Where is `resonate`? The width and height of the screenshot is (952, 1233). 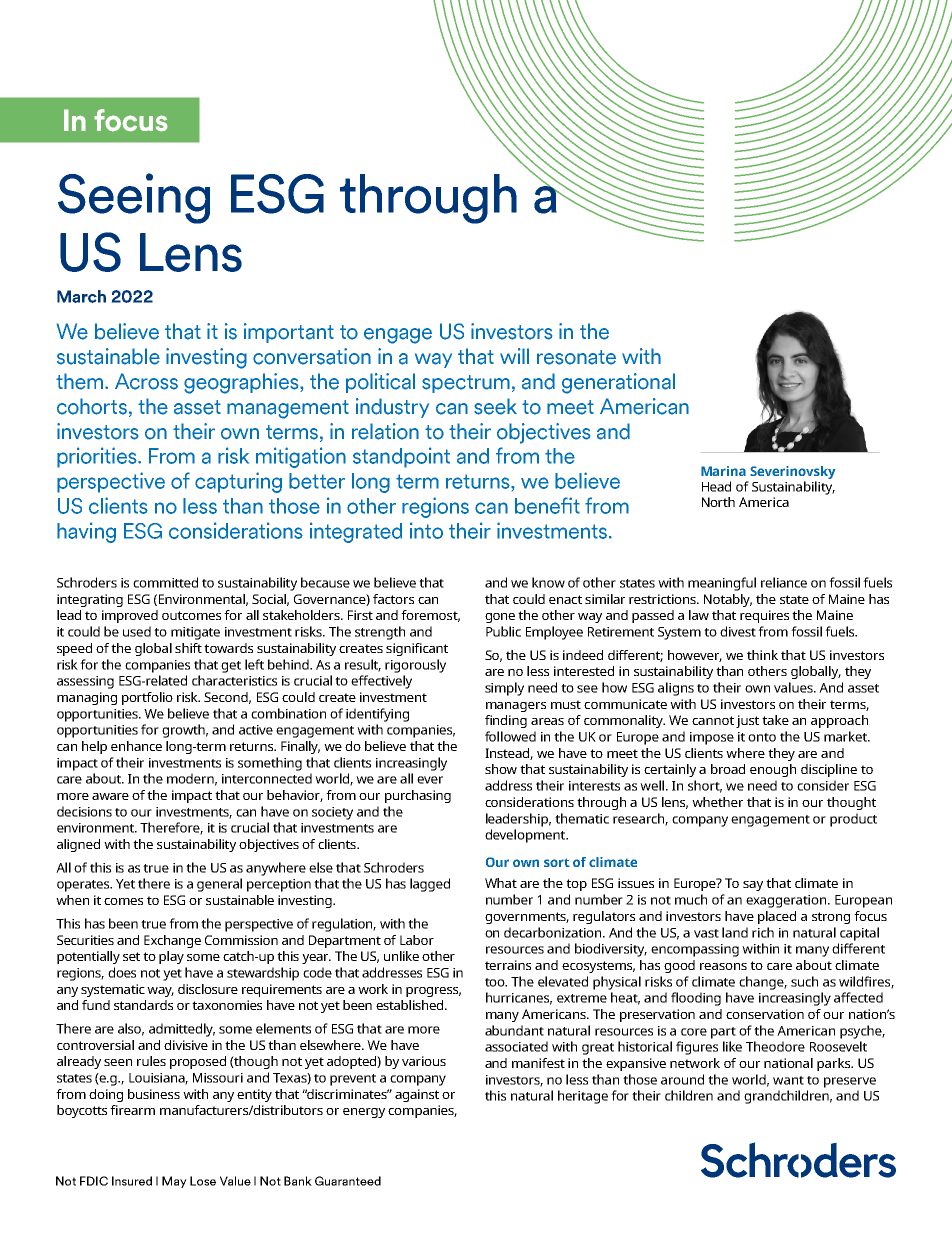 resonate is located at coordinates (576, 357).
